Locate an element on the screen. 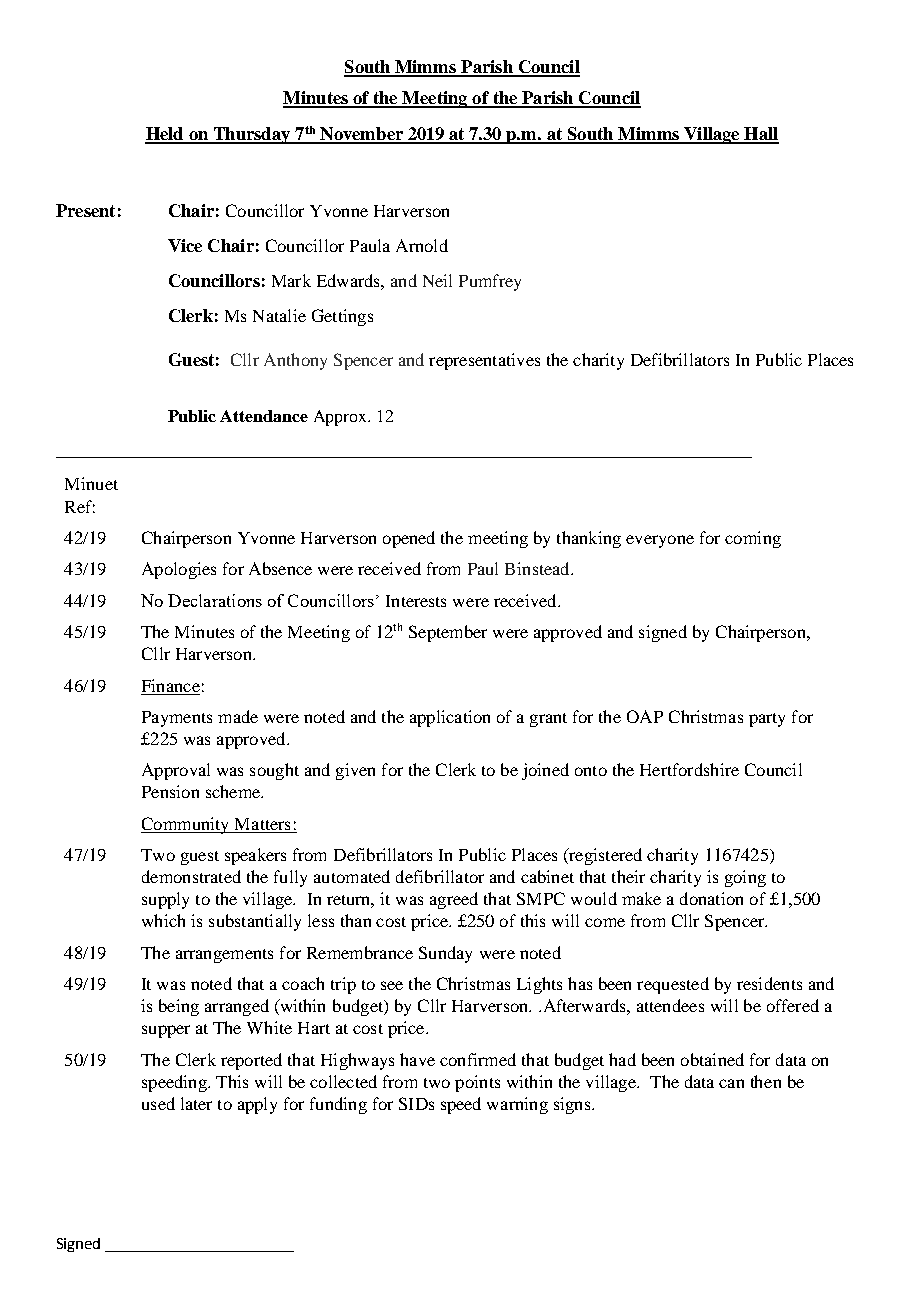 This screenshot has width=924, height=1308. Arnold is located at coordinates (422, 245).
